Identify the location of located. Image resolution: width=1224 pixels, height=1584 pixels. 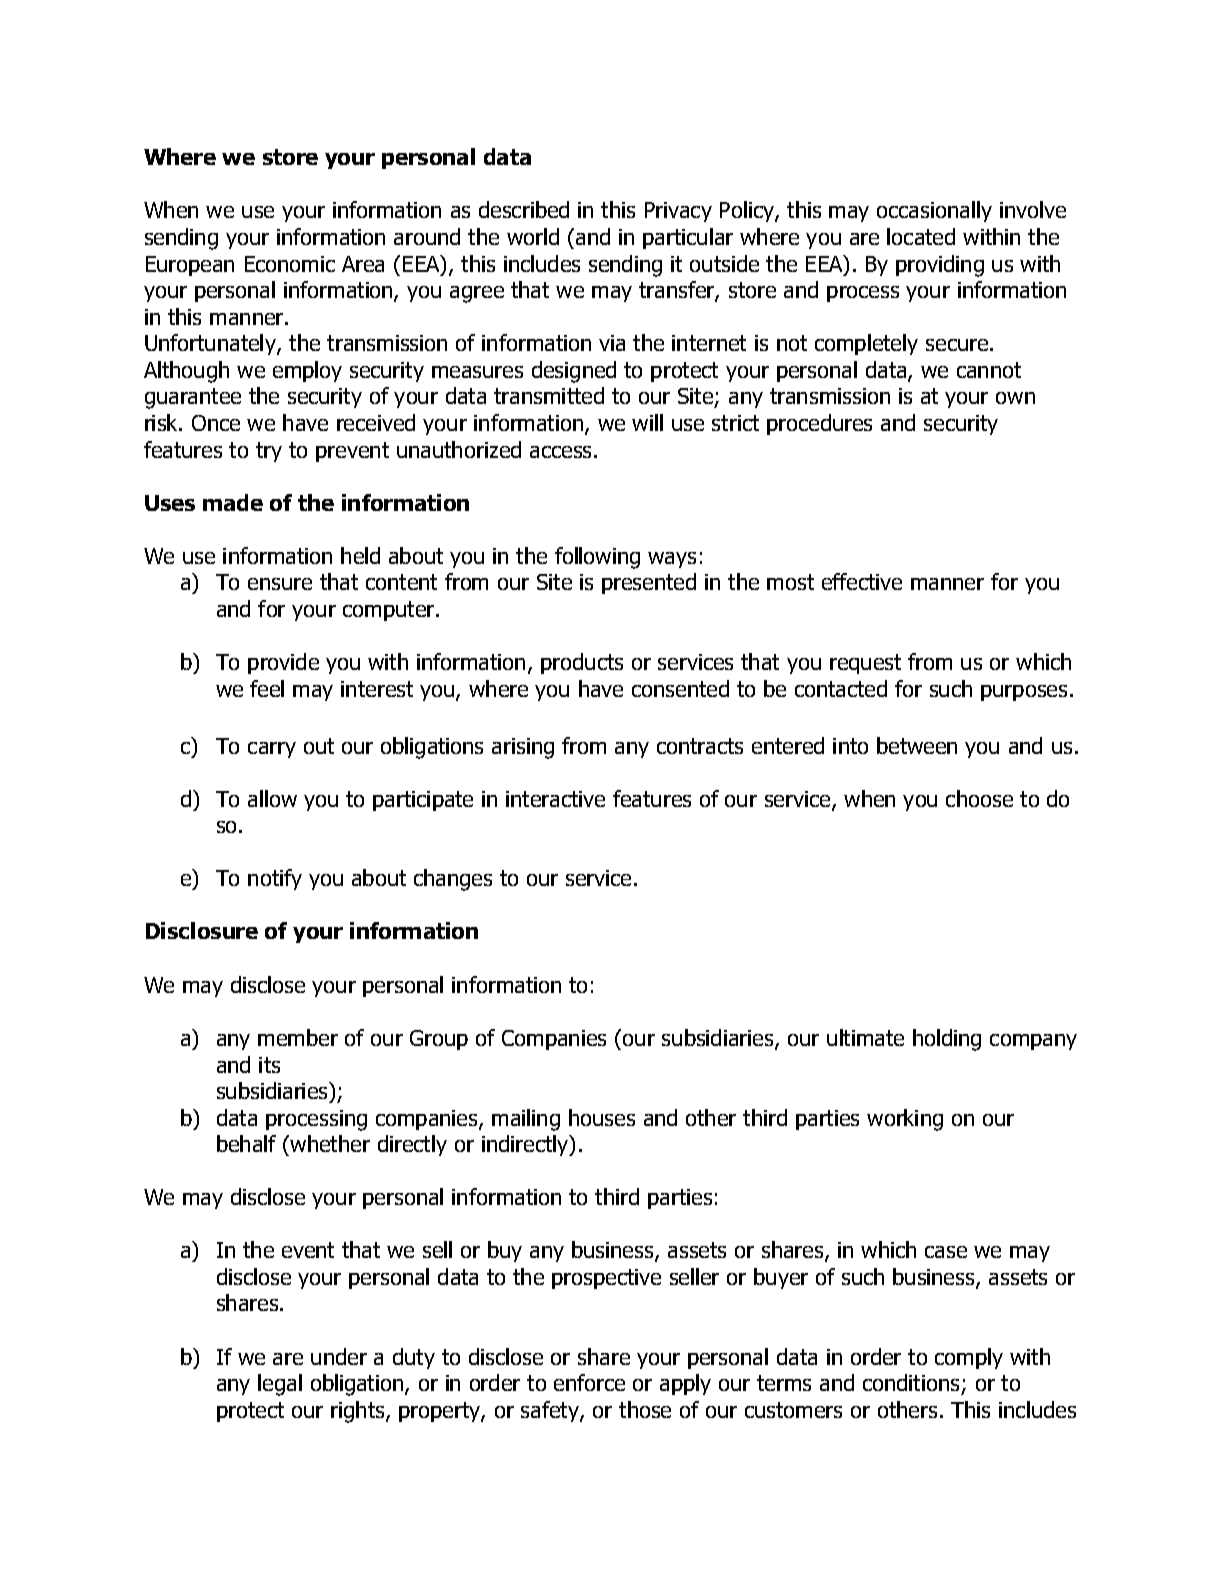
(921, 236).
